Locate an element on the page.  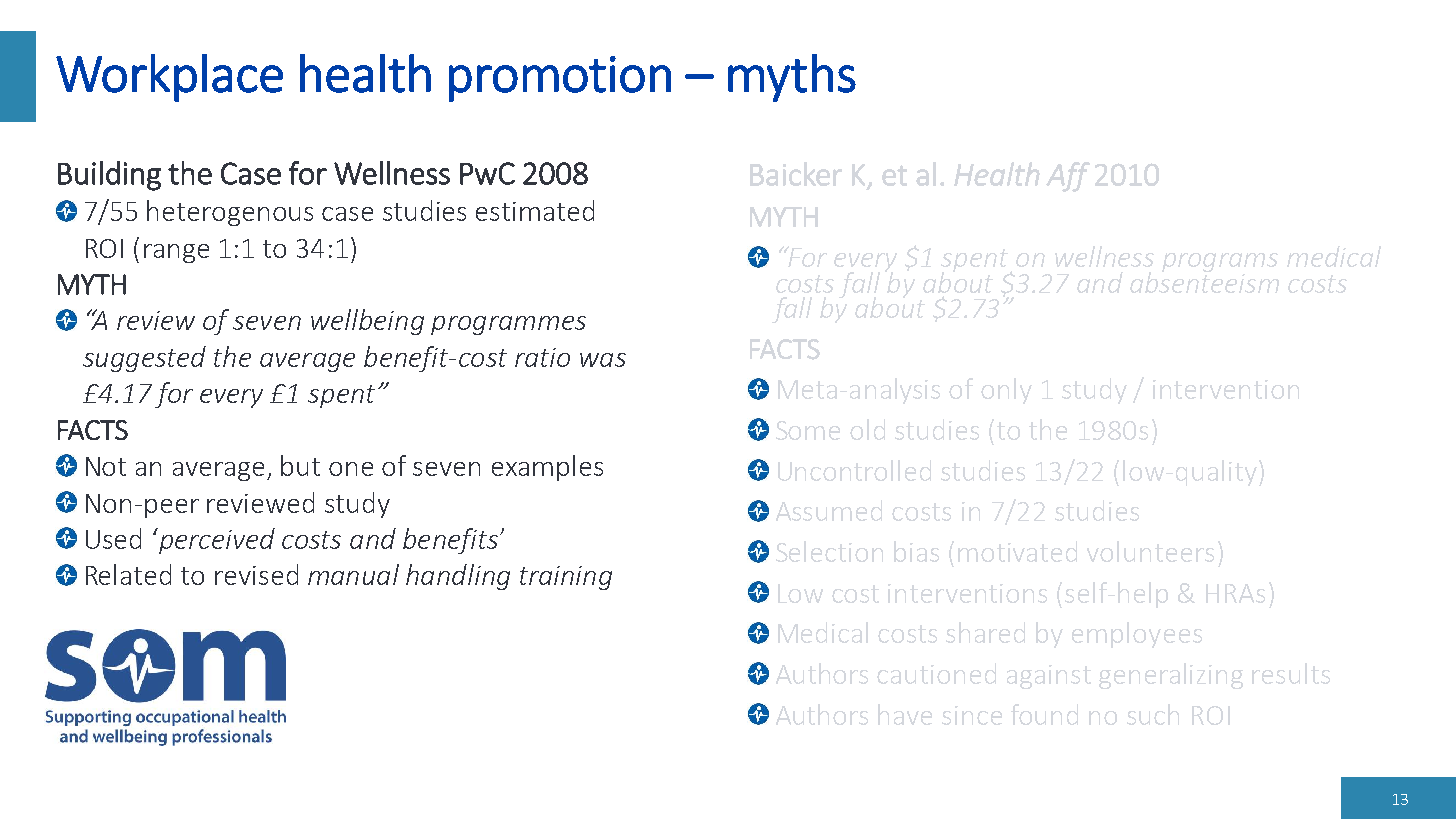
estimated is located at coordinates (535, 210).
